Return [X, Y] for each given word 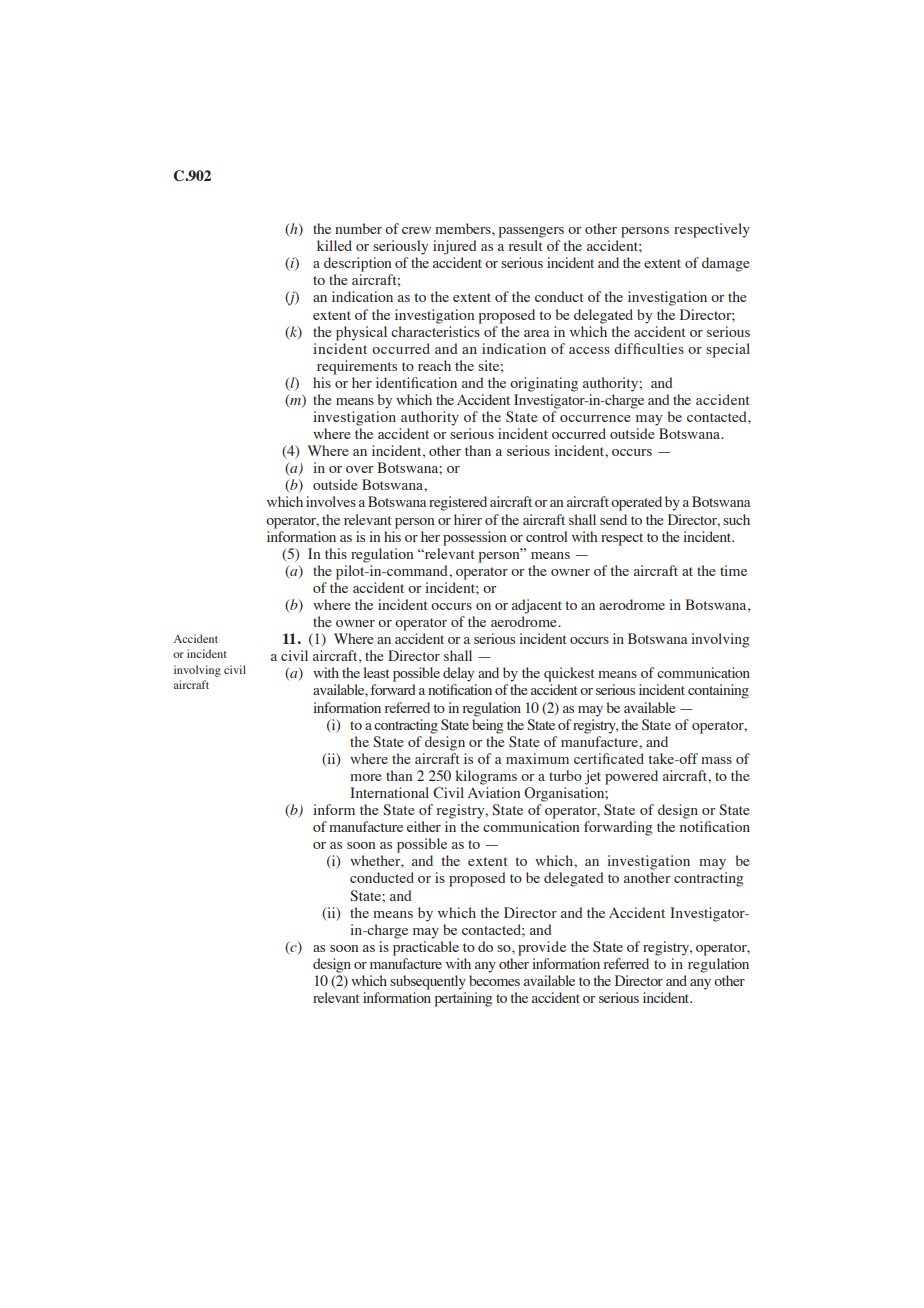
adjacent [537, 606]
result [525, 245]
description [357, 264]
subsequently [428, 982]
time [733, 570]
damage [726, 264]
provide [542, 948]
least [376, 672]
